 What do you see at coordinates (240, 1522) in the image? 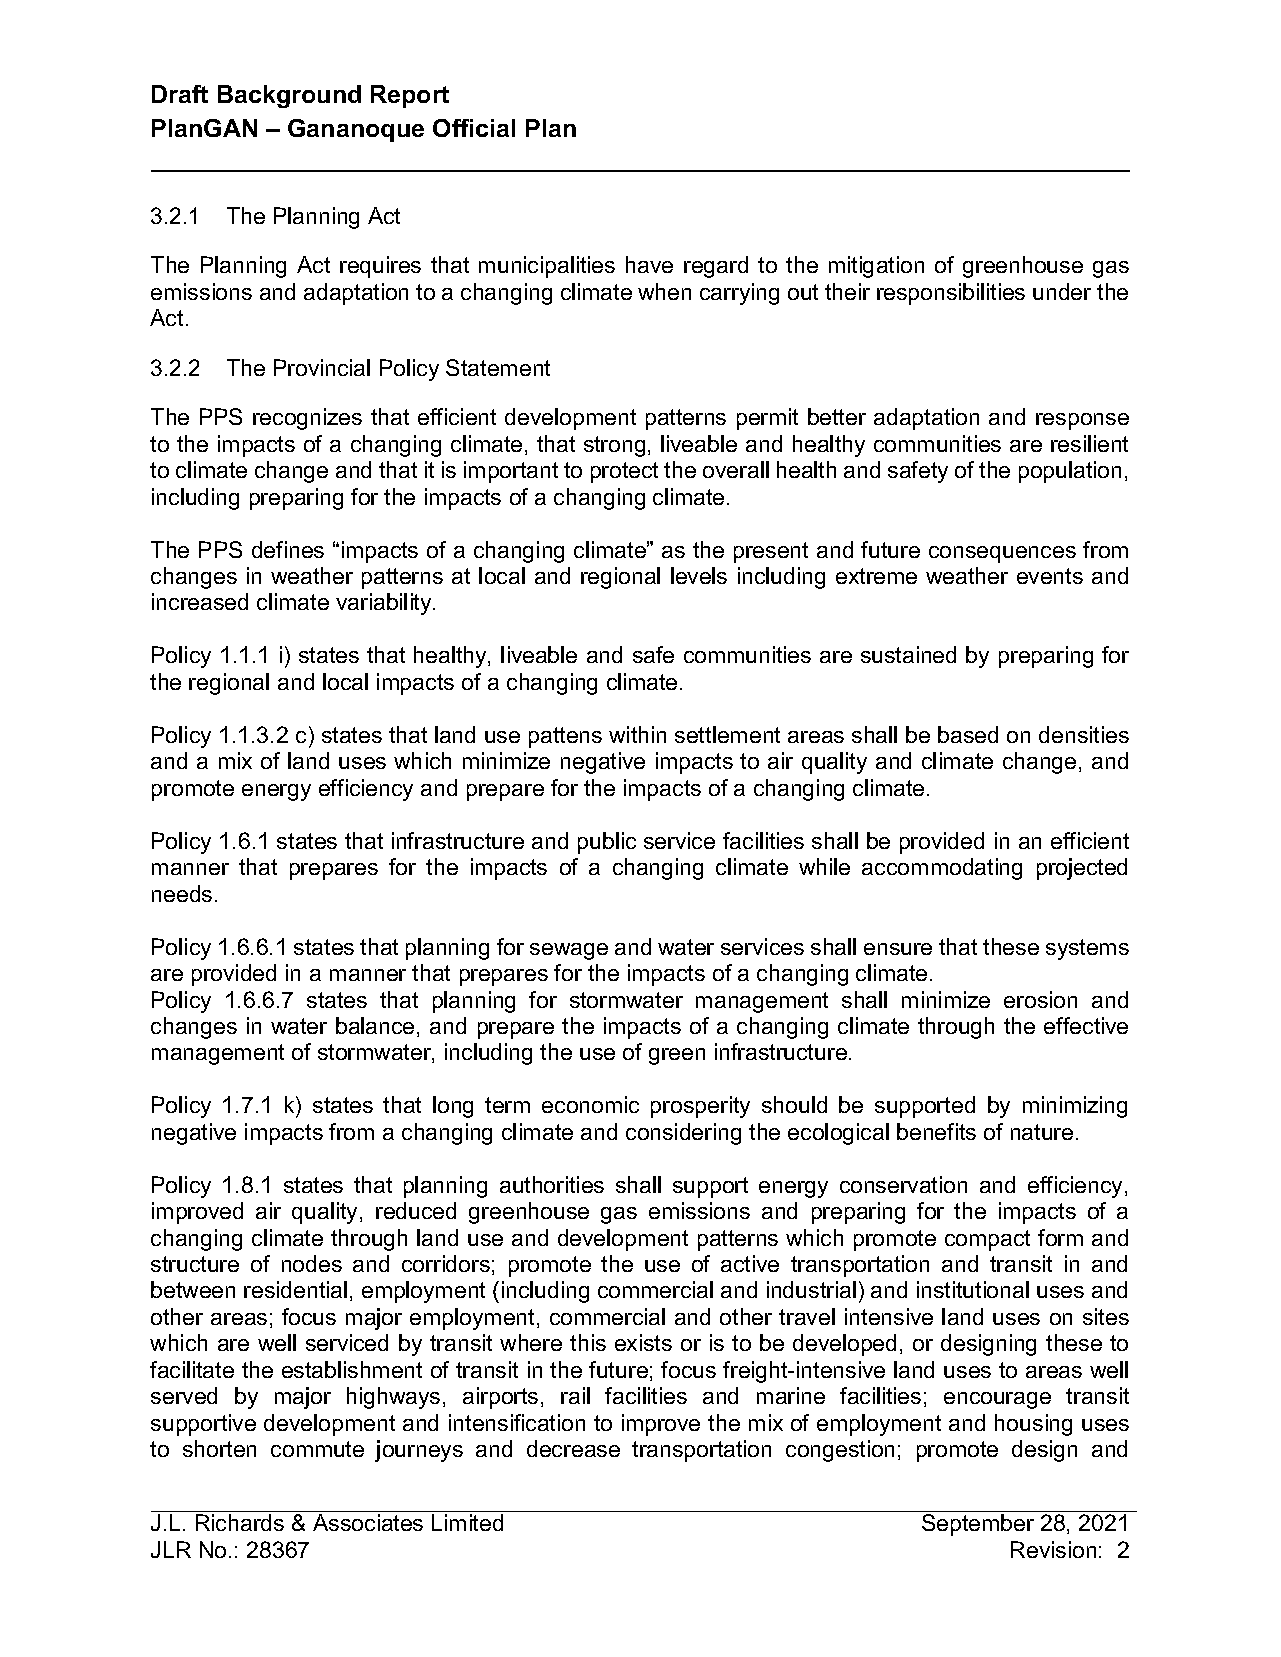
I see `Richards` at bounding box center [240, 1522].
